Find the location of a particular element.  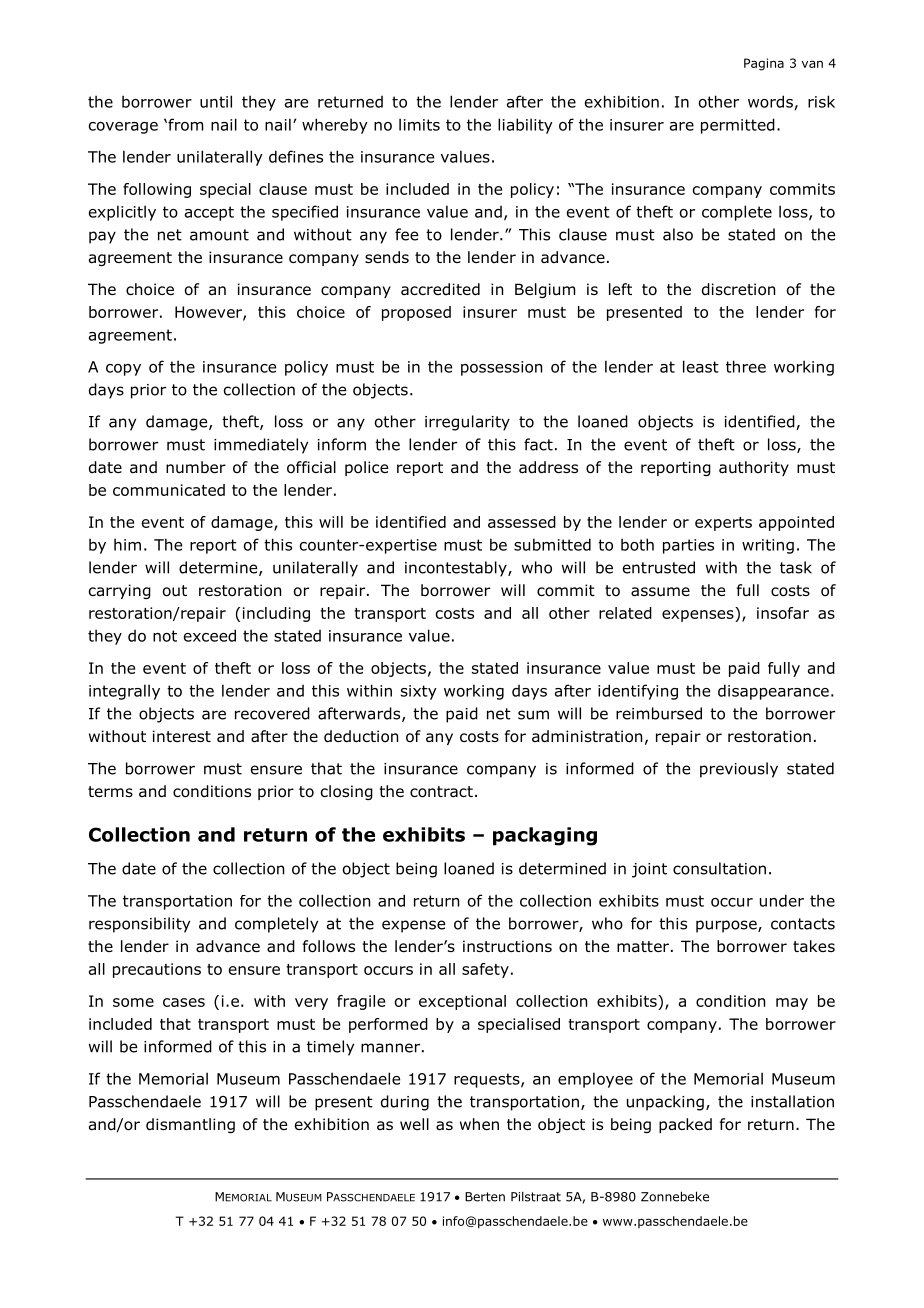

exceed is located at coordinates (210, 635).
